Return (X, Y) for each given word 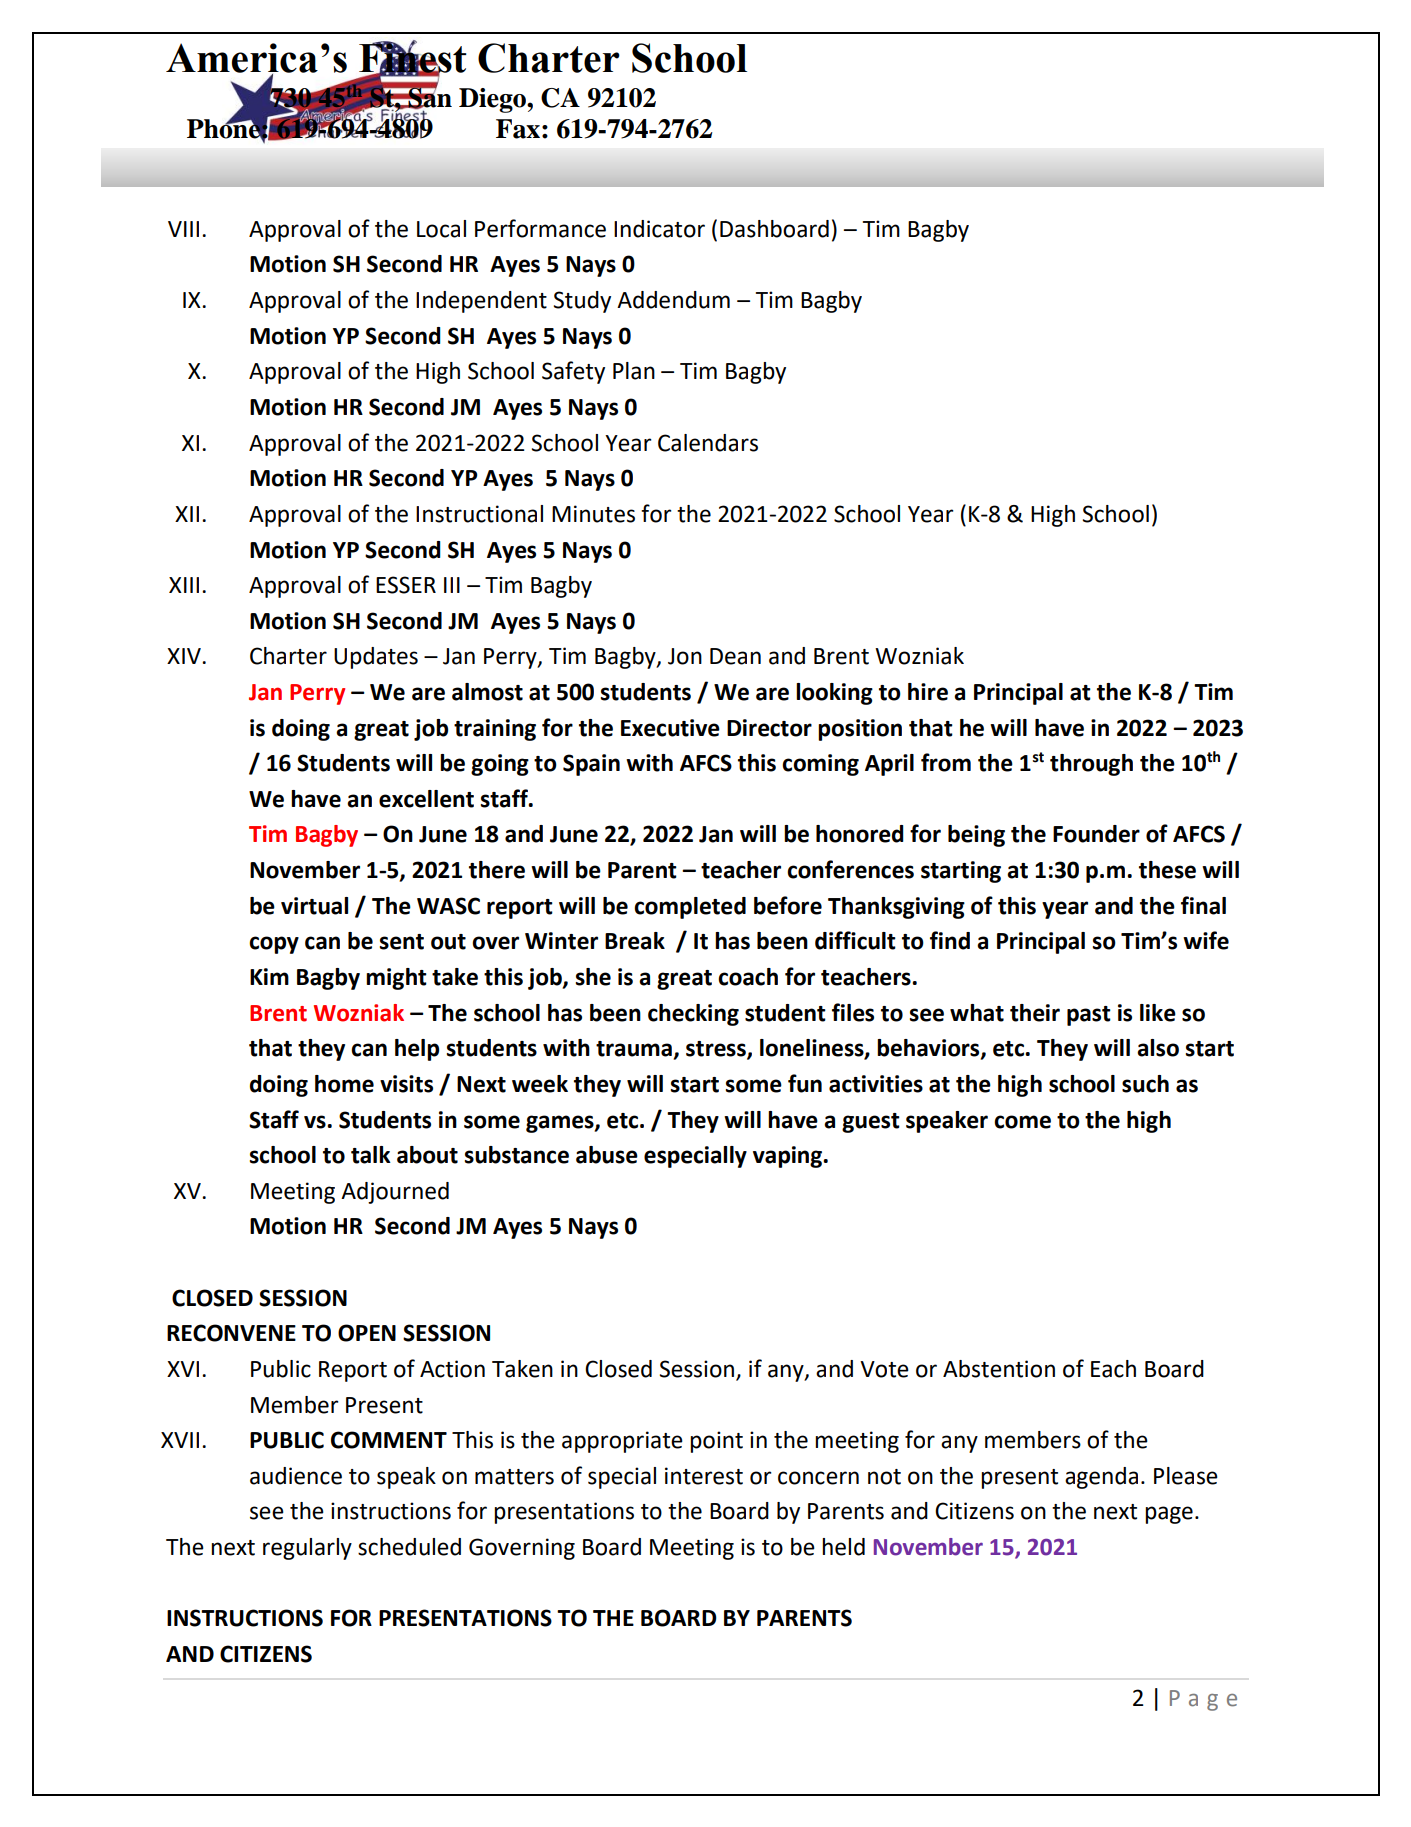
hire (928, 692)
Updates (376, 658)
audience (296, 1476)
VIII (183, 229)
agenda (1101, 1478)
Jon (685, 656)
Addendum (673, 300)
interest (704, 1476)
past (1089, 1016)
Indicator (659, 229)
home (344, 1084)
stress (717, 1050)
